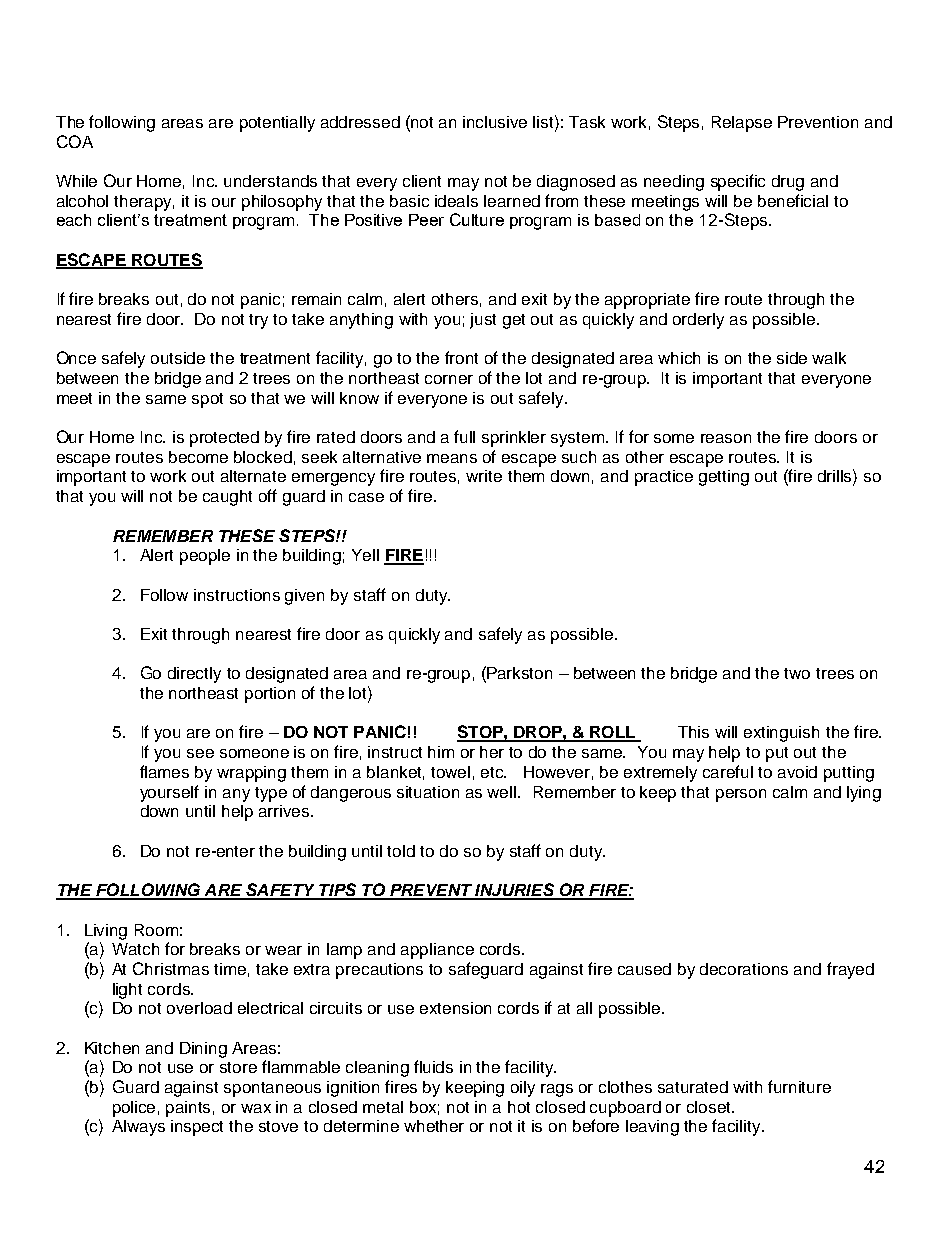 The image size is (952, 1233). What do you see at coordinates (134, 1109) in the screenshot?
I see `police` at bounding box center [134, 1109].
